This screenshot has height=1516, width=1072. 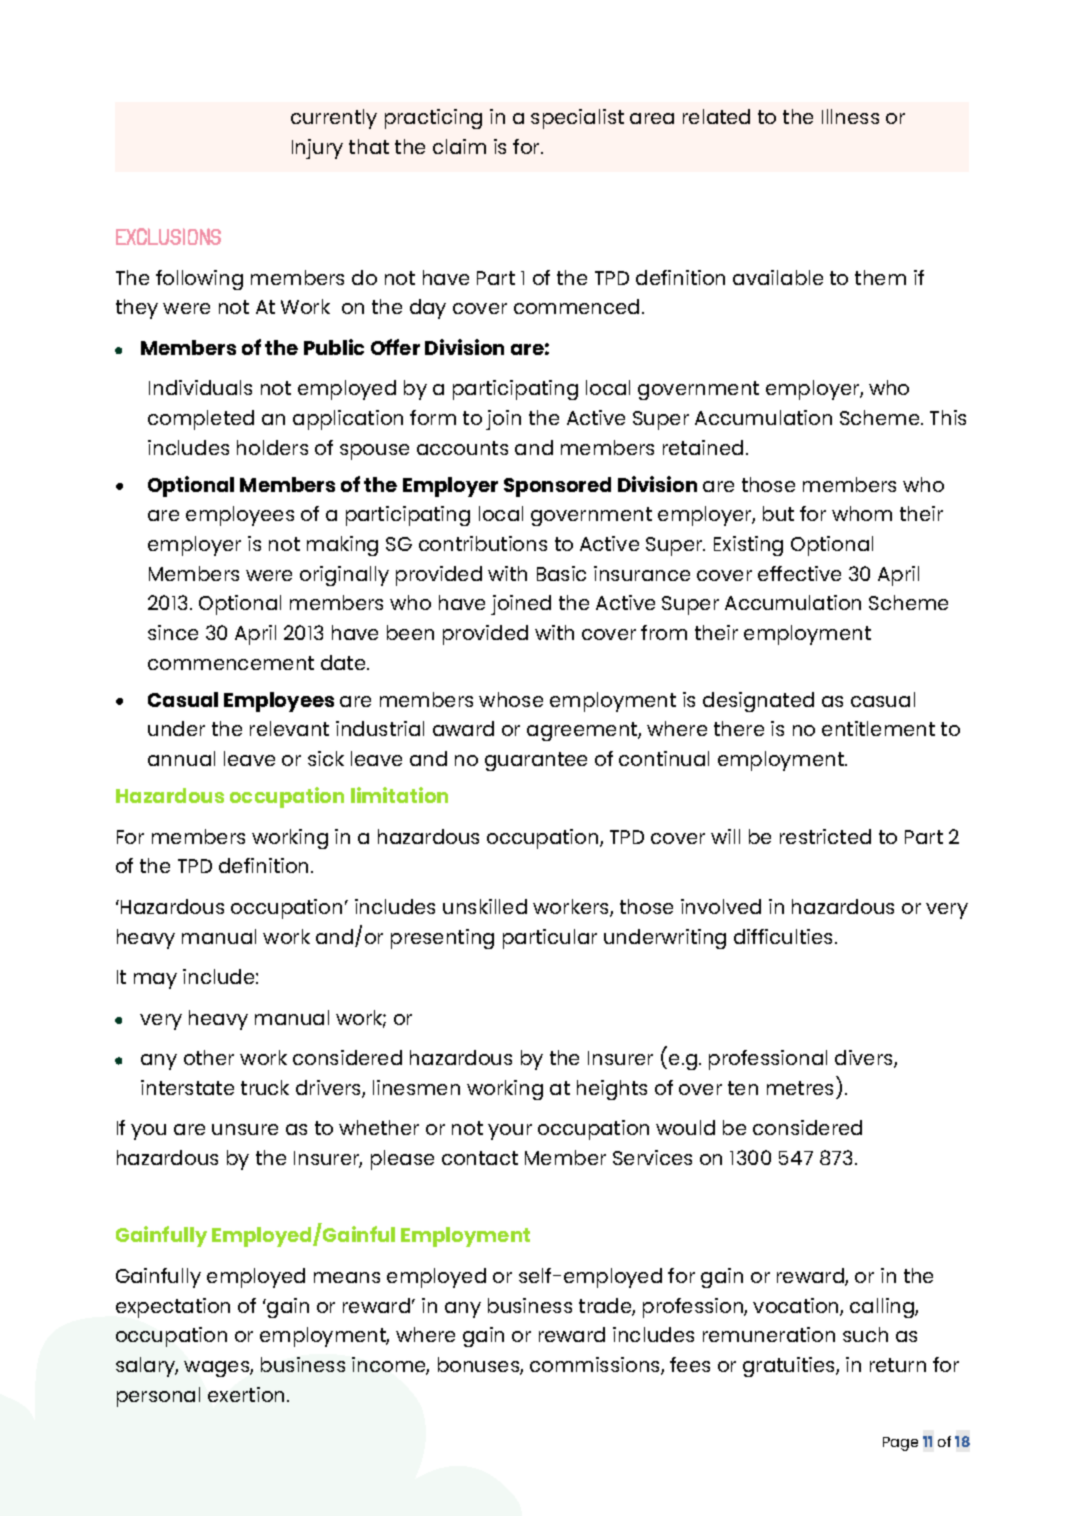 I want to click on Injury, so click(x=317, y=149).
